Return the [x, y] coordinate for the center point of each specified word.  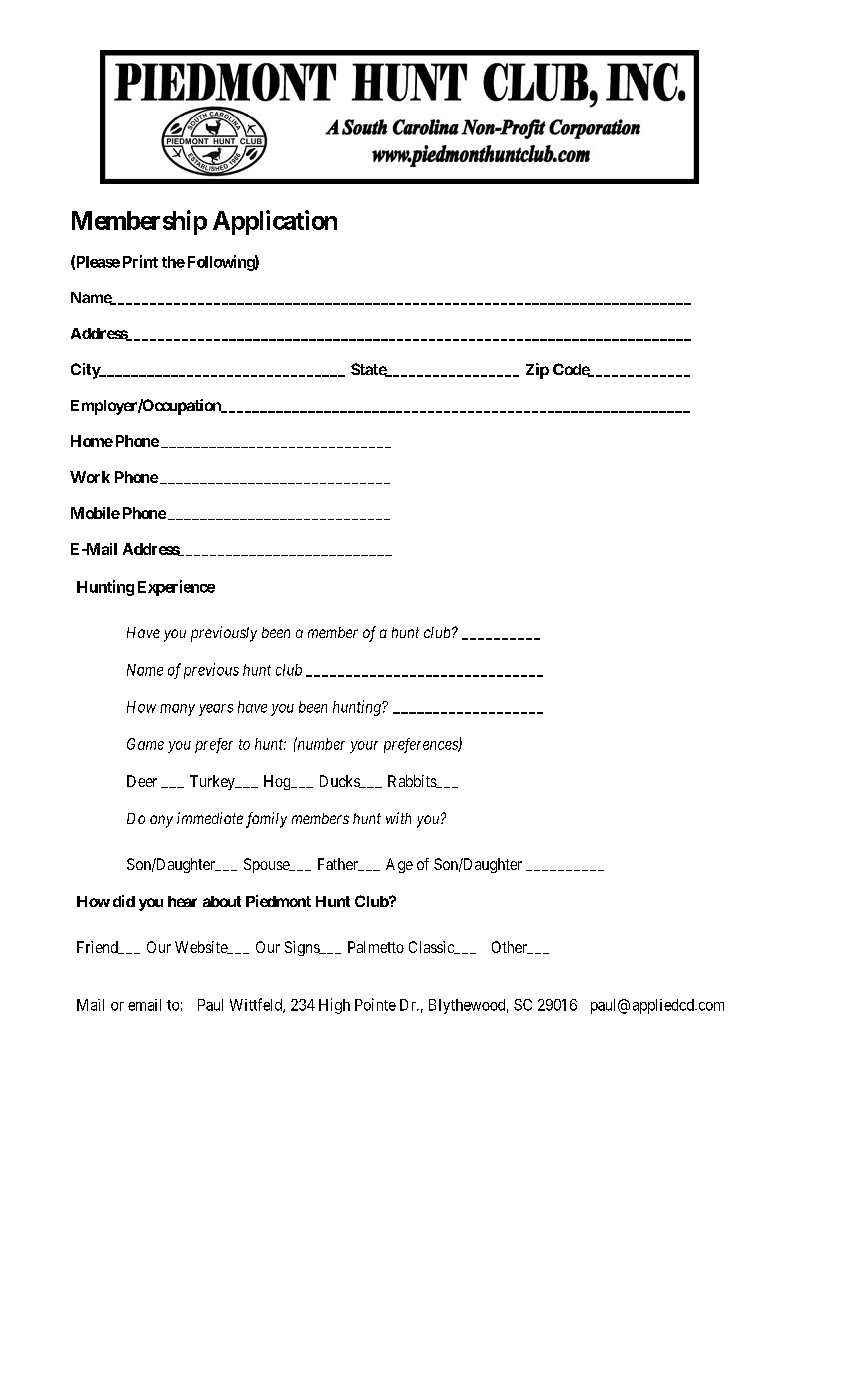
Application [275, 222]
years [216, 710]
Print [140, 261]
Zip [537, 371]
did [124, 901]
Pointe [375, 1004]
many [177, 710]
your [364, 747]
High [334, 1006]
